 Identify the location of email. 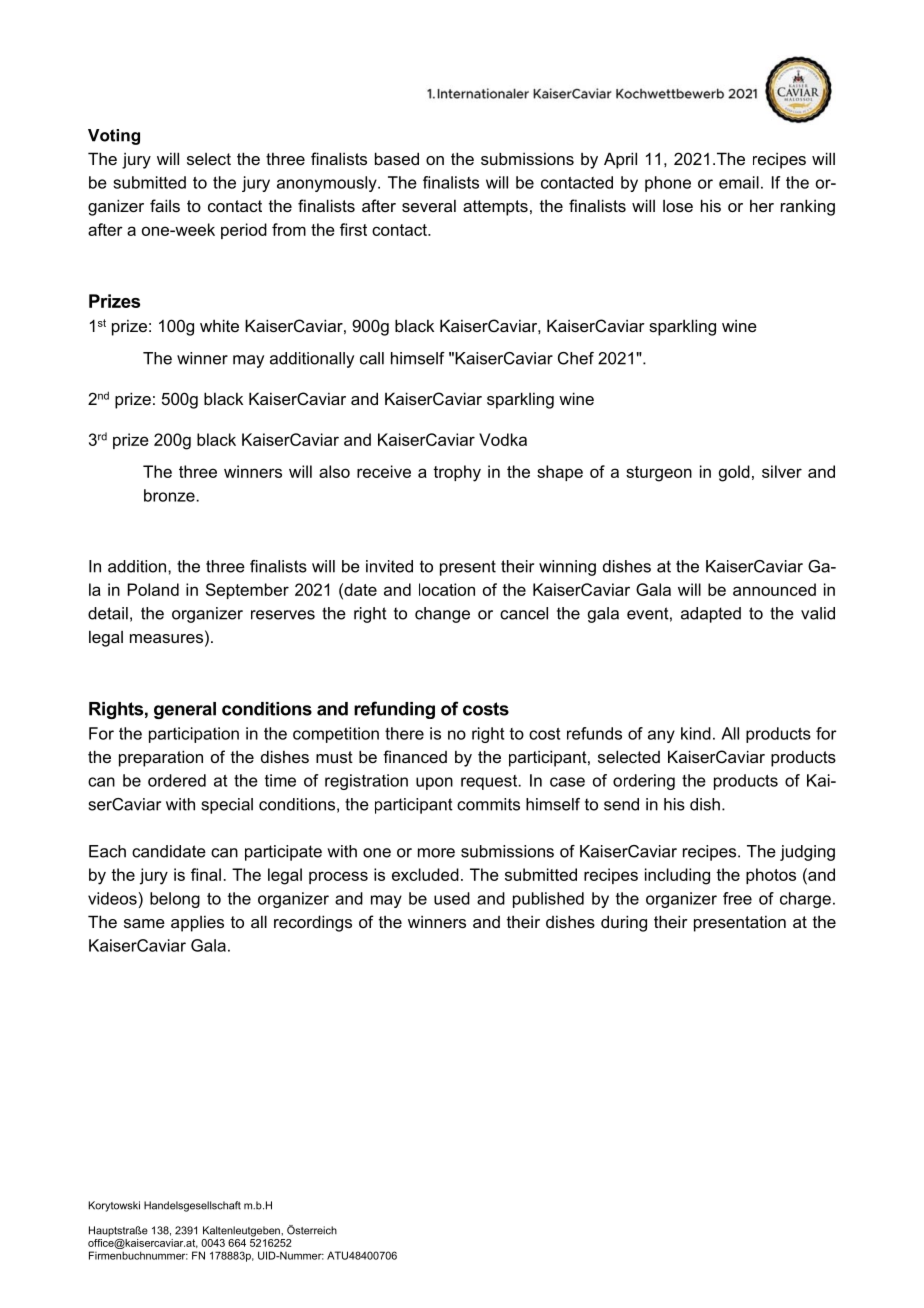
(739, 182).
